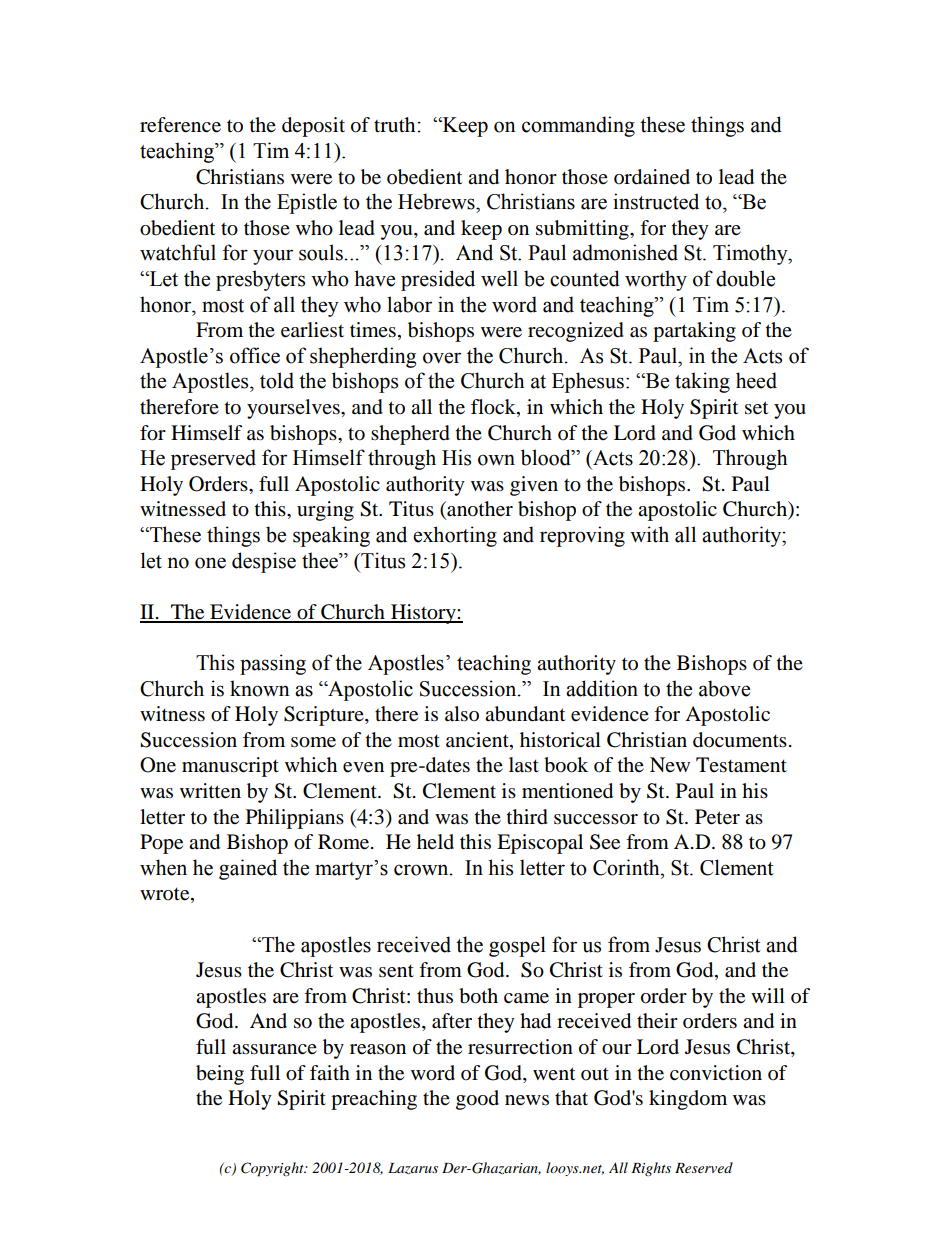  Describe the element at coordinates (652, 177) in the document. I see `ordained` at that location.
